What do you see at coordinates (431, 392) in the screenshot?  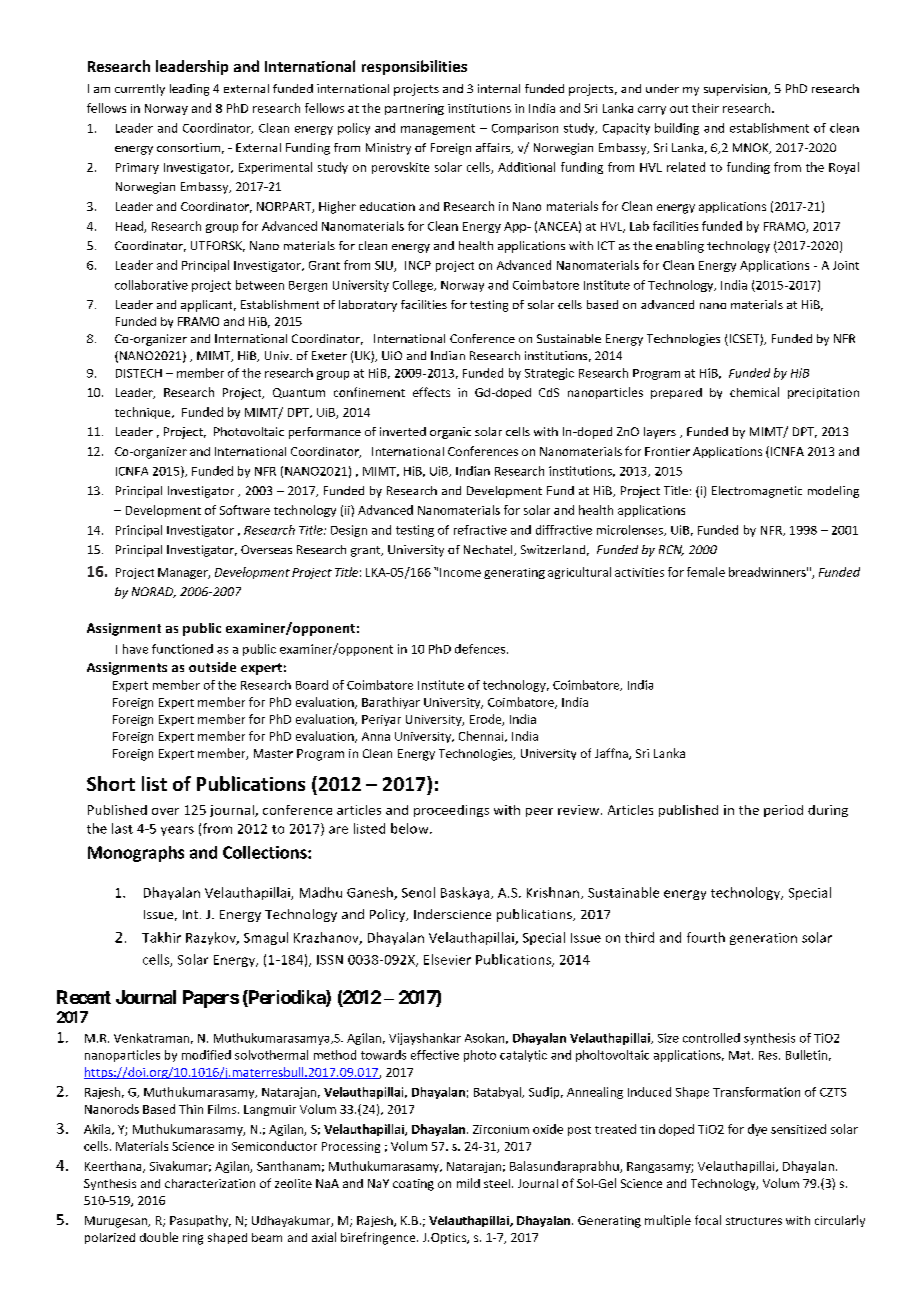 I see `effects` at bounding box center [431, 392].
